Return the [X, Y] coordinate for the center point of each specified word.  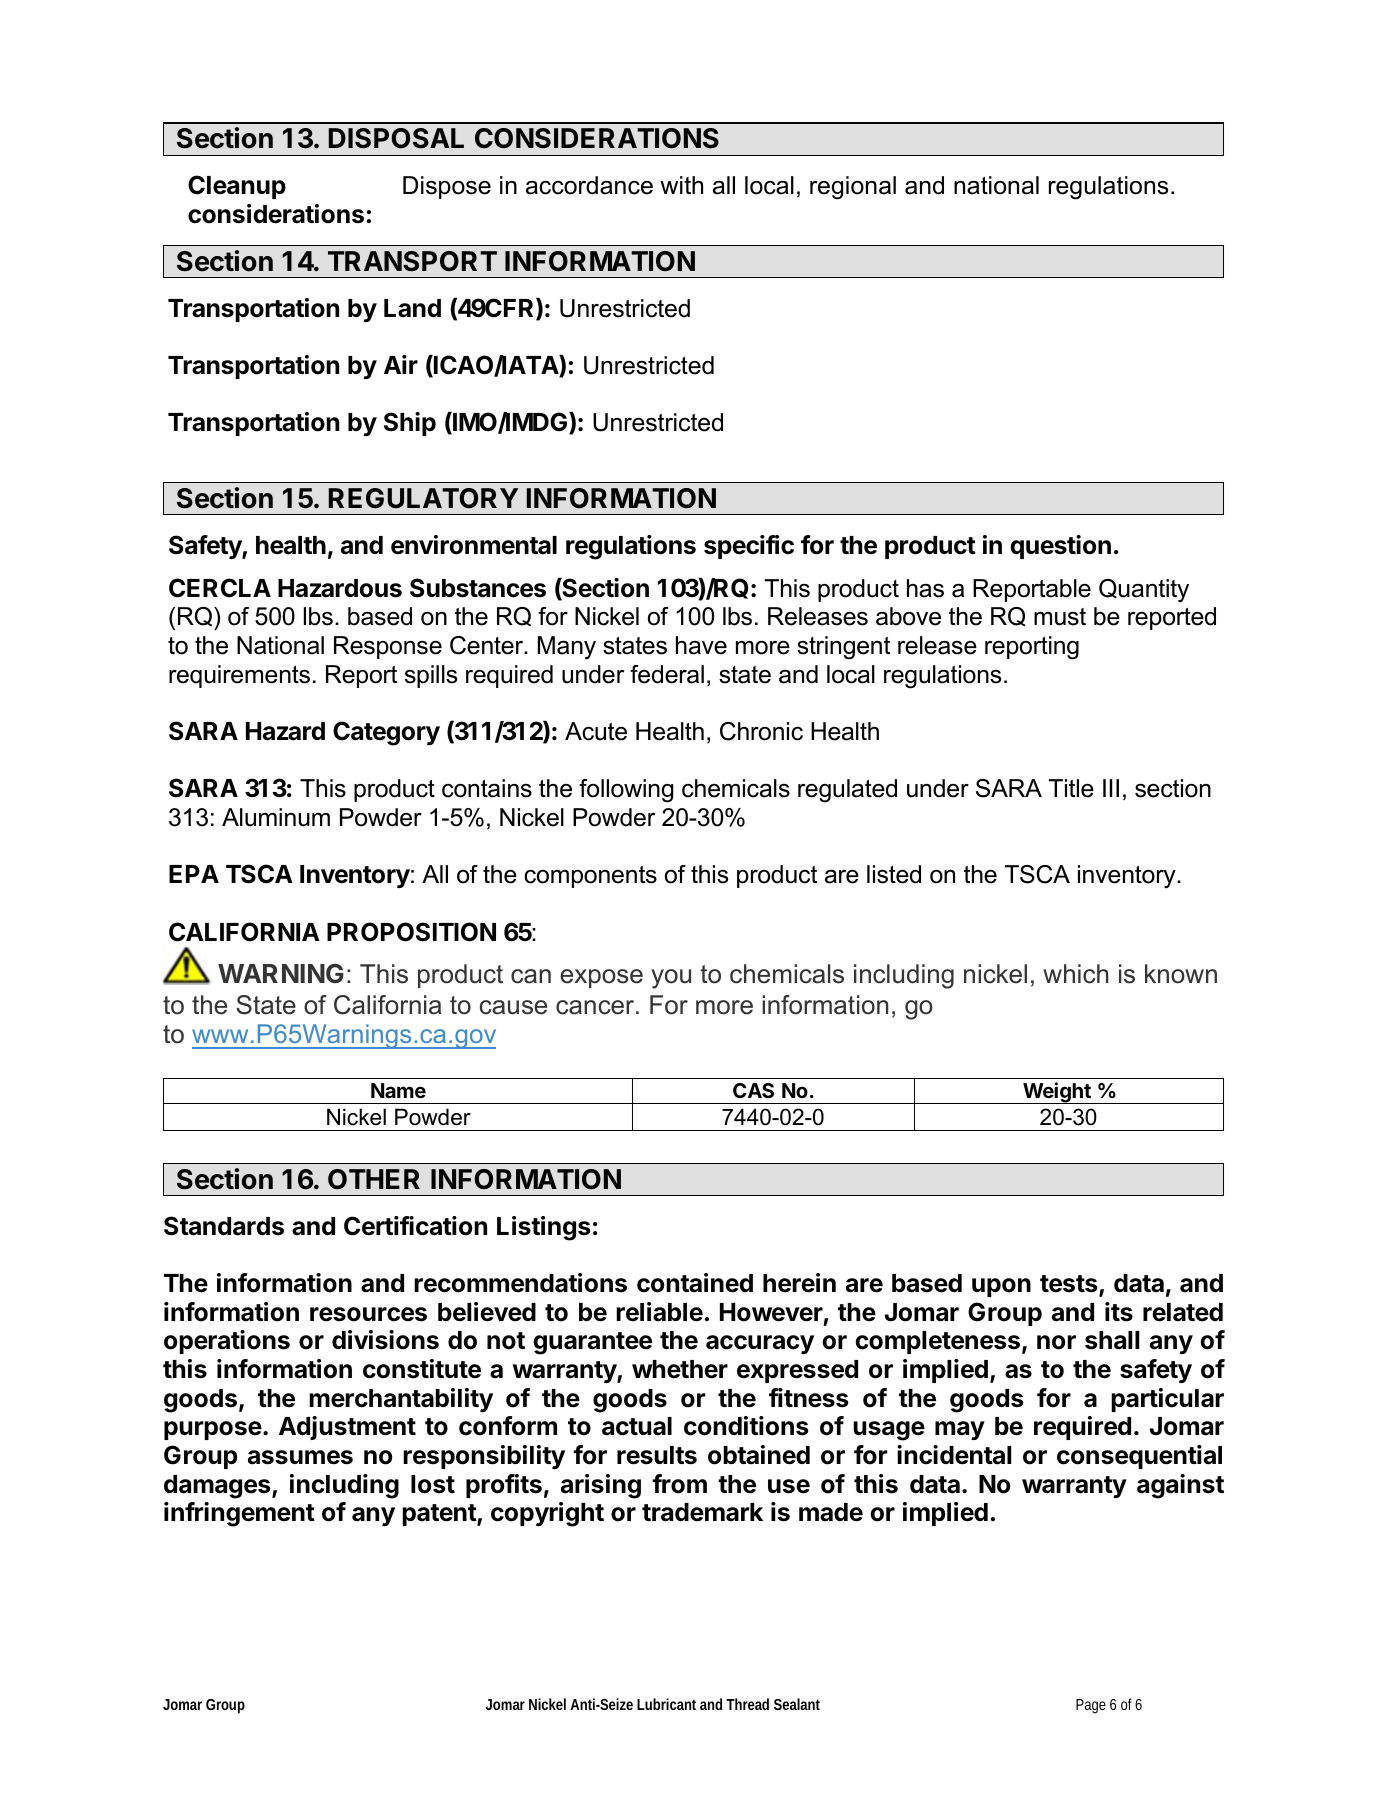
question [1060, 547]
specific [749, 547]
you [671, 979]
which [1075, 974]
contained [695, 1283]
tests [1070, 1285]
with [681, 185]
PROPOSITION [411, 932]
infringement [239, 1514]
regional [853, 188]
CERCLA [220, 588]
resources [368, 1314]
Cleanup [237, 187]
